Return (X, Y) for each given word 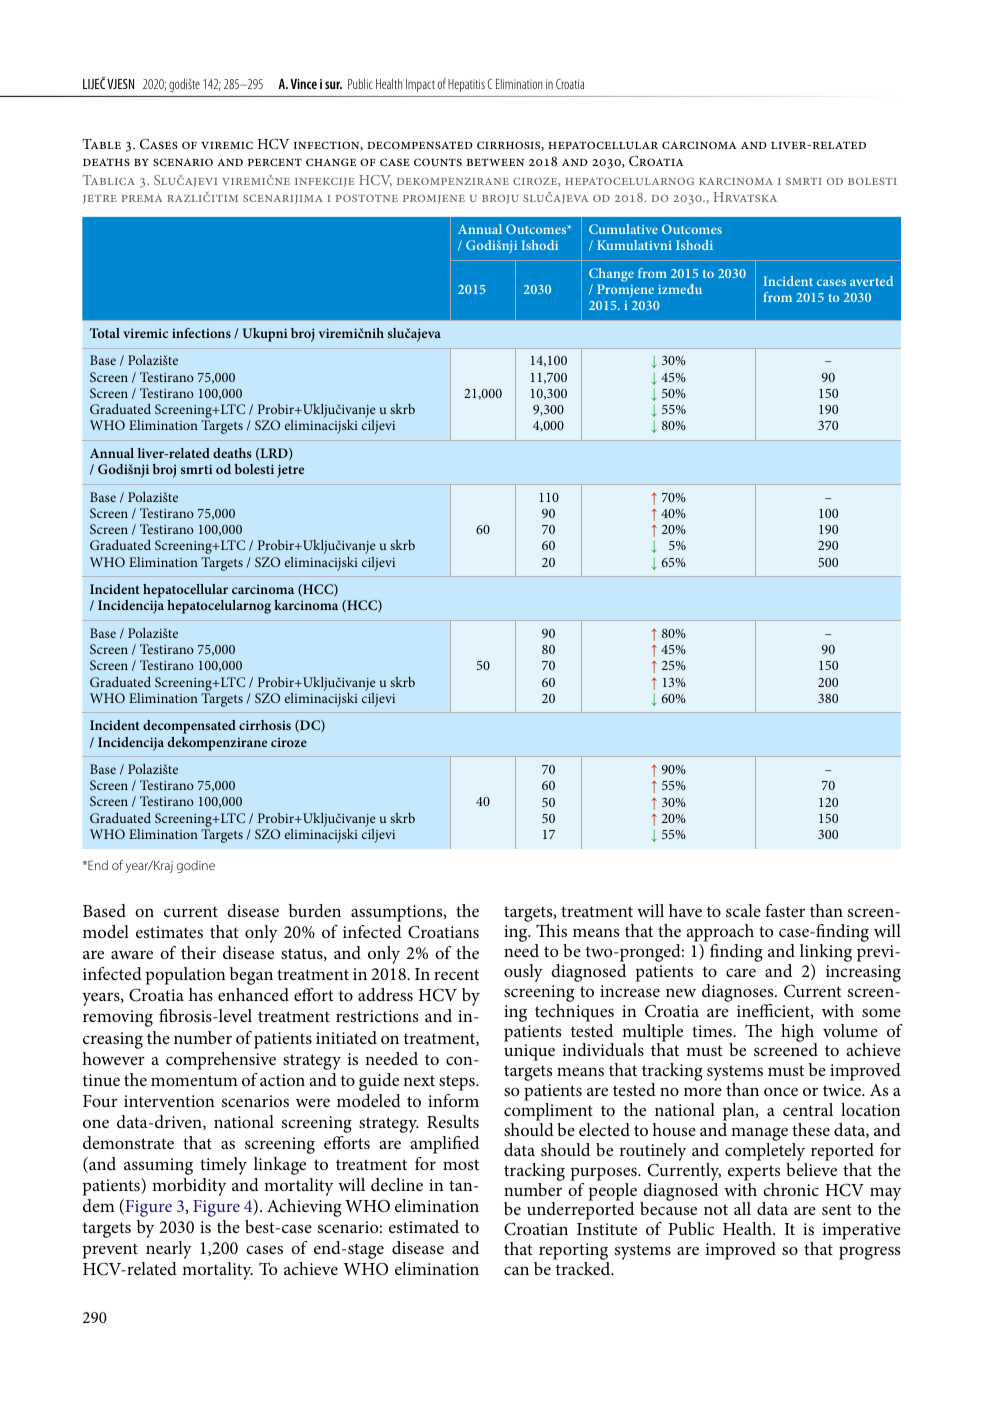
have (685, 910)
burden (315, 910)
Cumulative (623, 229)
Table (101, 144)
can (516, 1270)
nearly (169, 1250)
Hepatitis (466, 85)
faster (785, 910)
